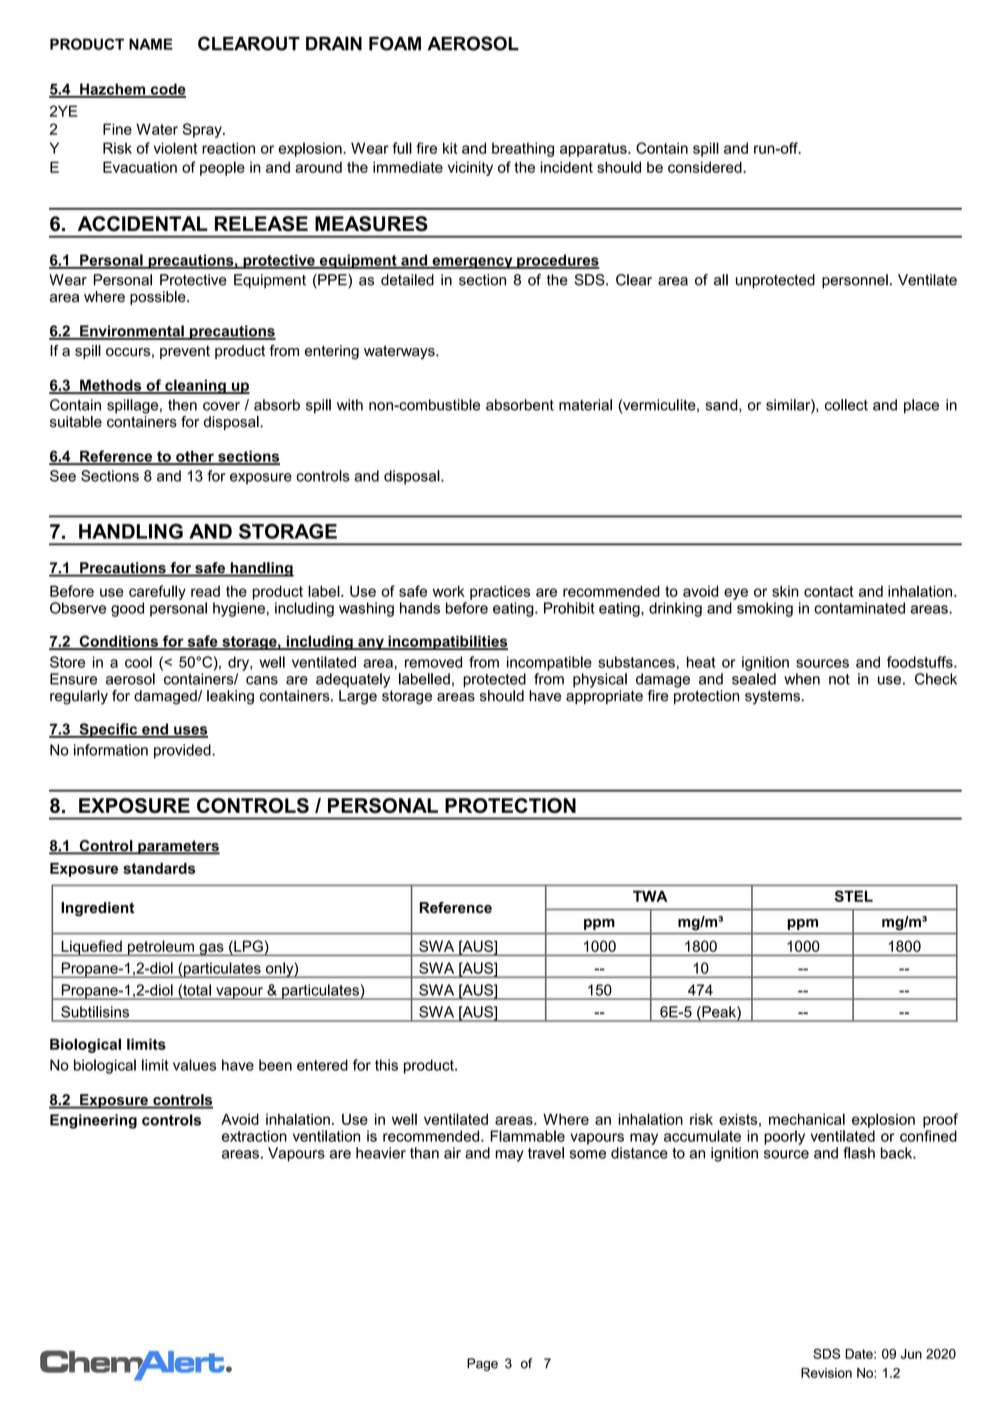  Describe the element at coordinates (167, 90) in the document. I see `code` at that location.
